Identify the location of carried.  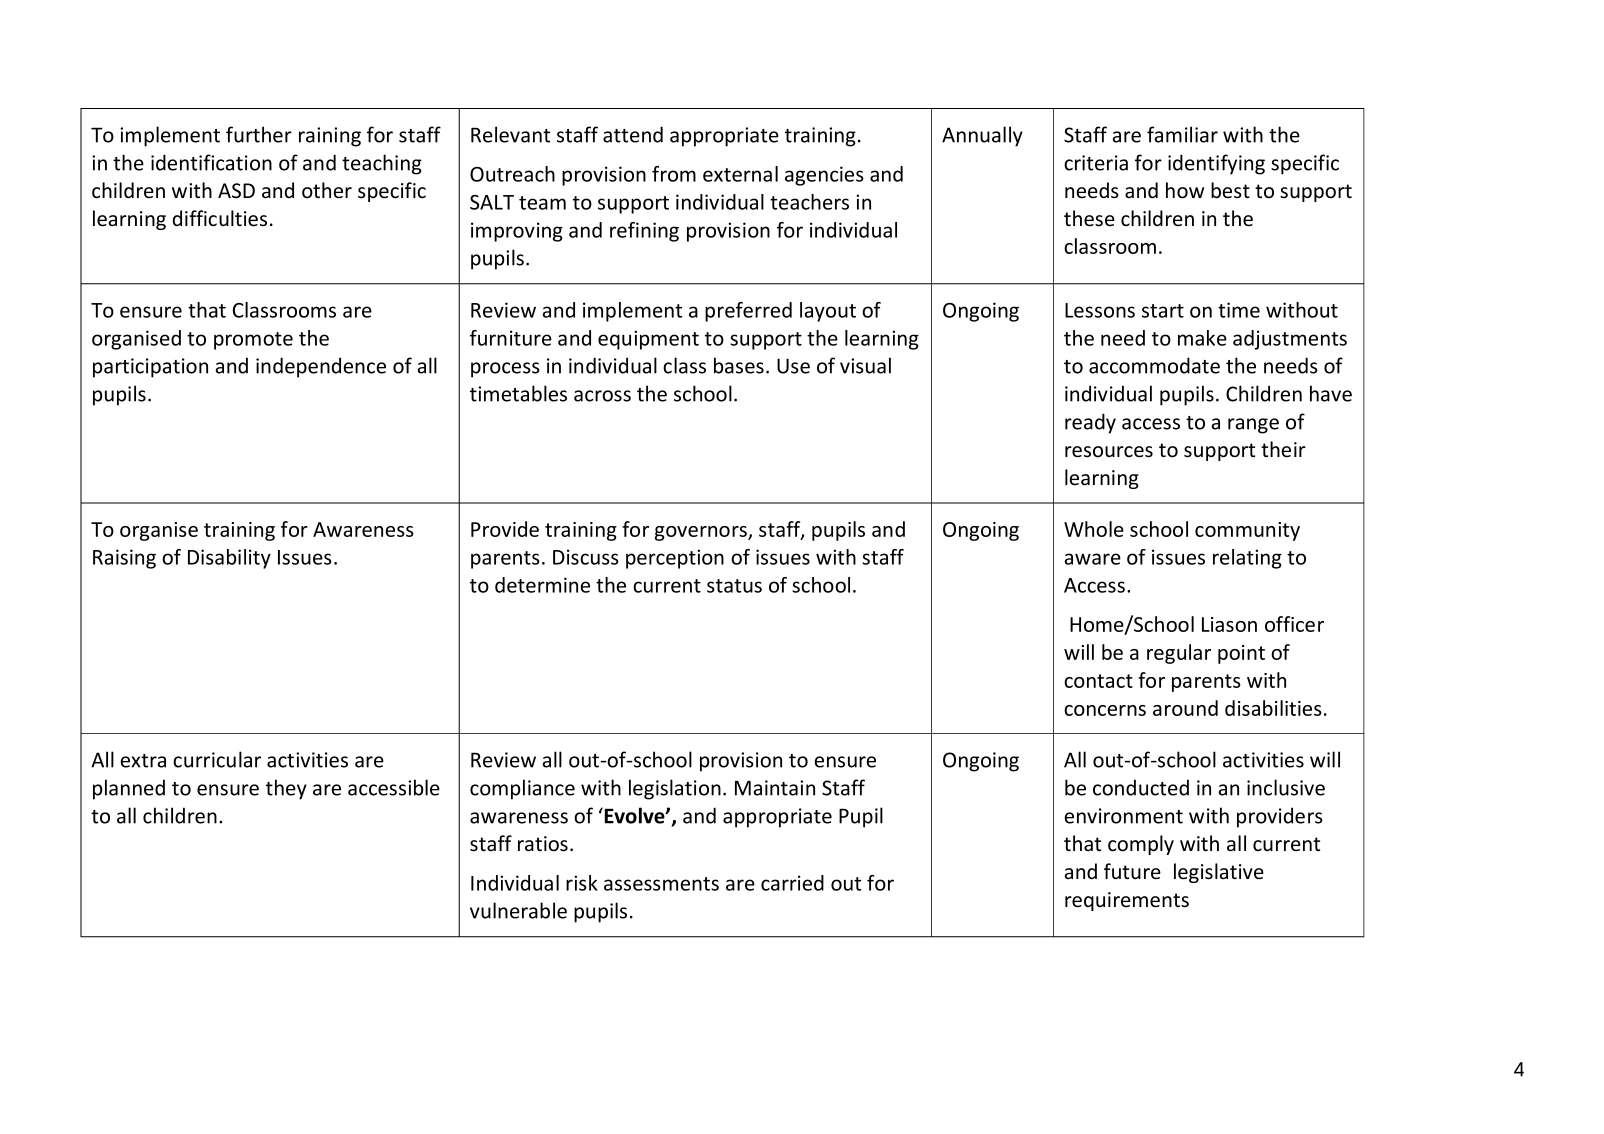
(792, 883).
